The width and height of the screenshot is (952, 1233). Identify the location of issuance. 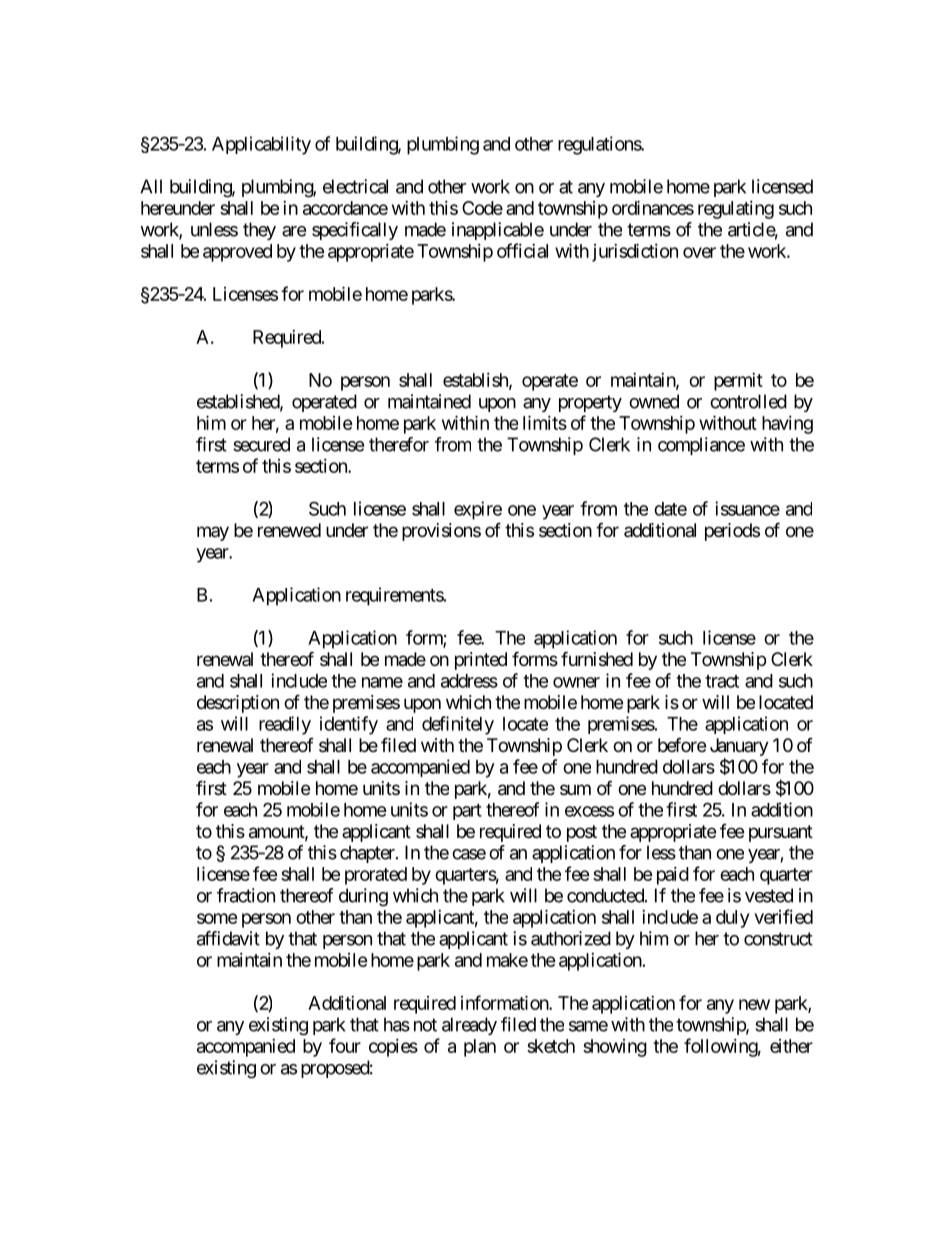
(747, 508).
